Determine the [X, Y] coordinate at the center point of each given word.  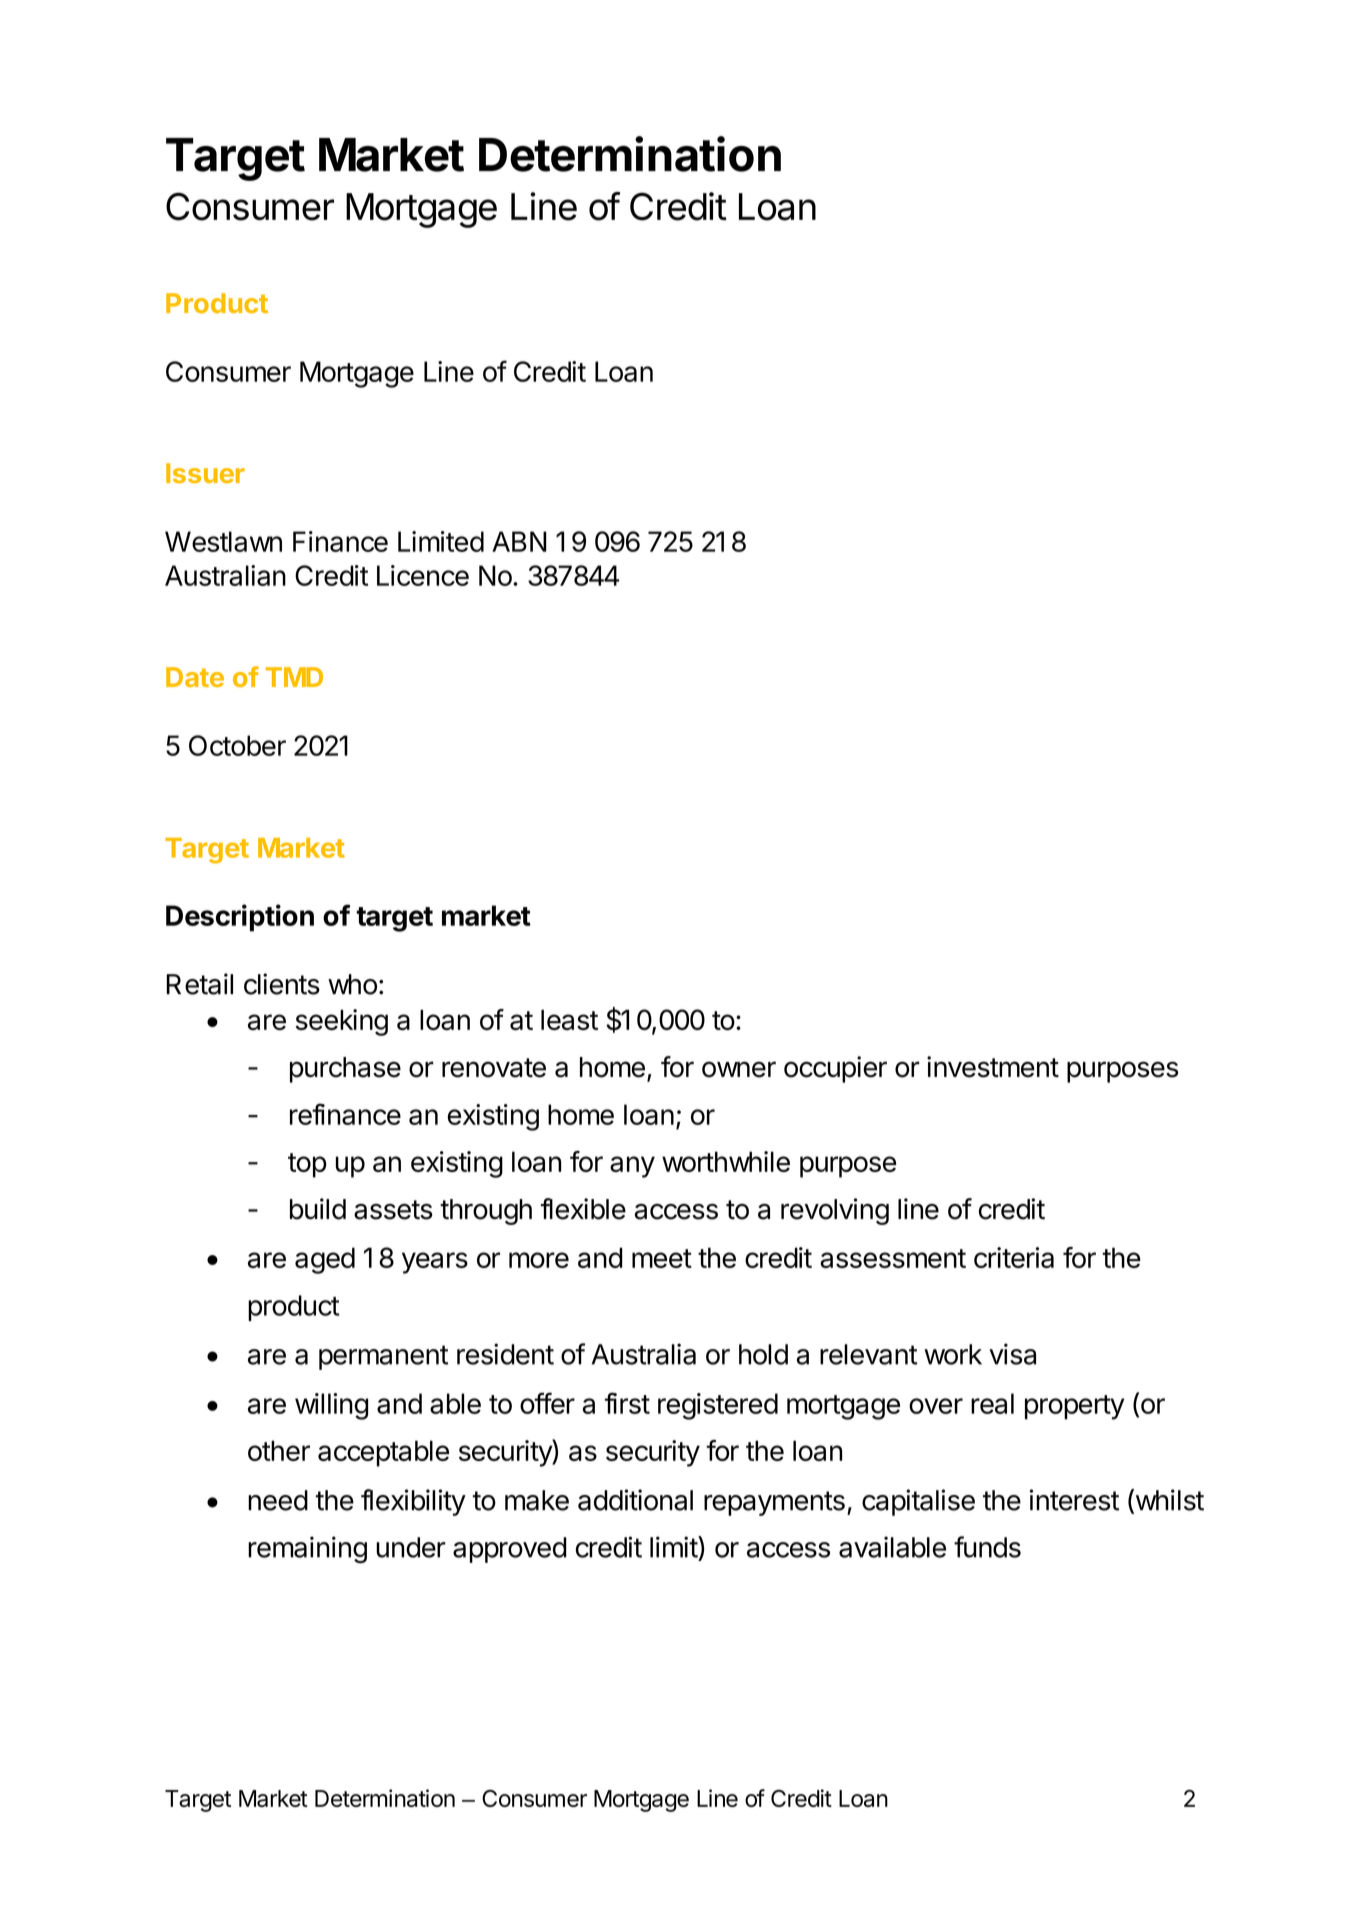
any [632, 1167]
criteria [1014, 1257]
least [569, 1020]
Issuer [205, 473]
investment [993, 1067]
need [278, 1500]
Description [240, 918]
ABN [519, 541]
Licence [423, 575]
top [307, 1165]
